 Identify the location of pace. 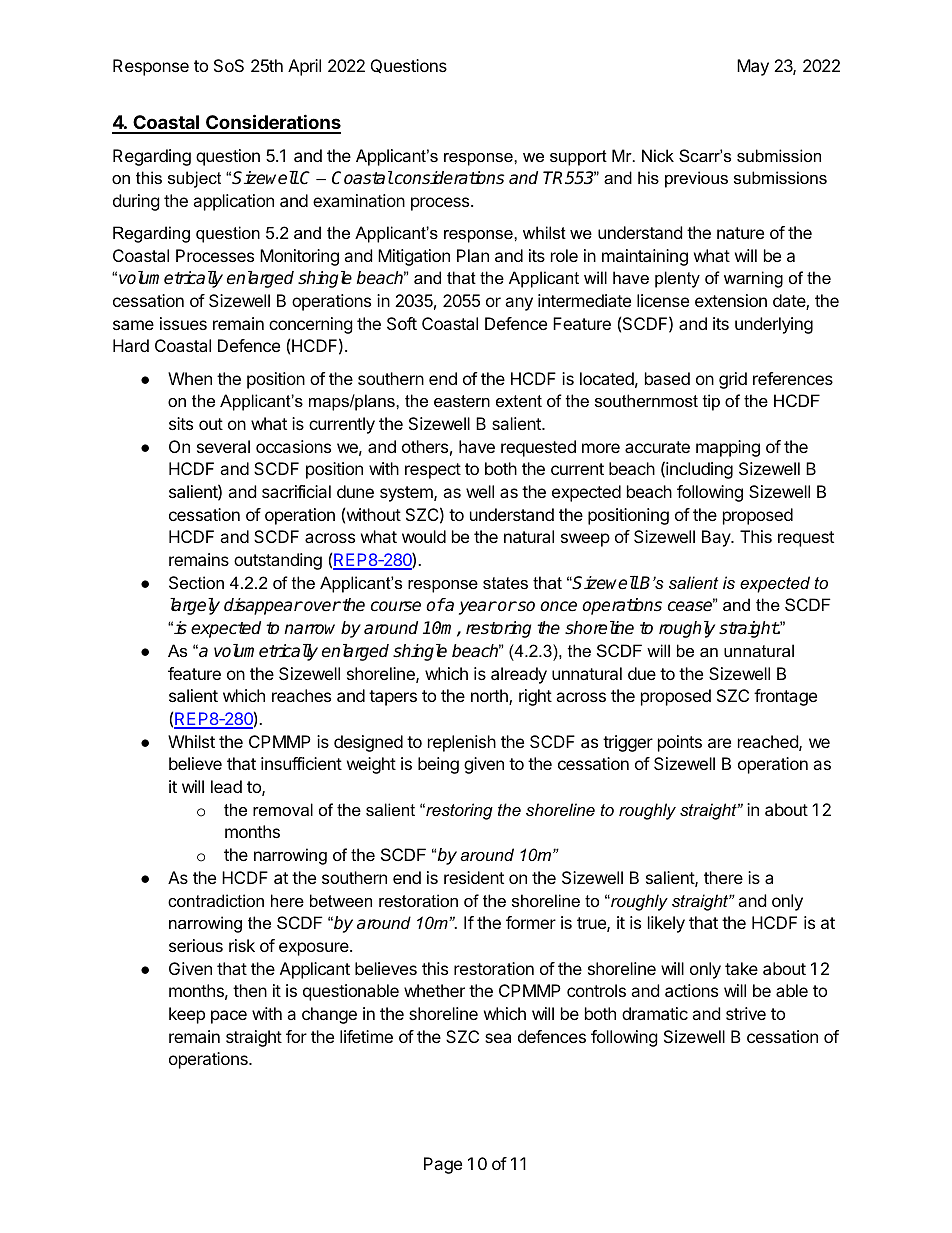
(229, 1017).
